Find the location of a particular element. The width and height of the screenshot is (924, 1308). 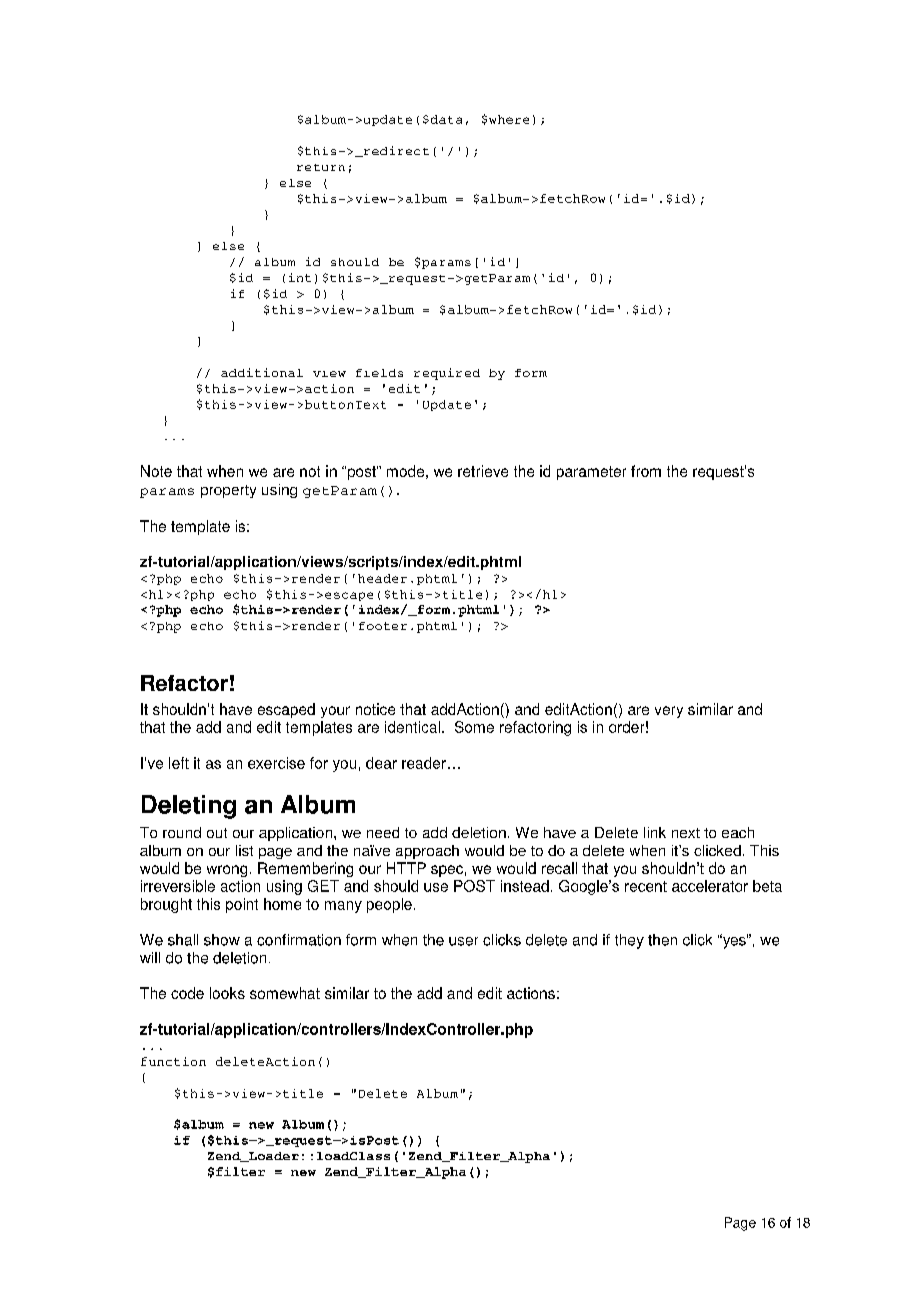

where is located at coordinates (509, 119).
